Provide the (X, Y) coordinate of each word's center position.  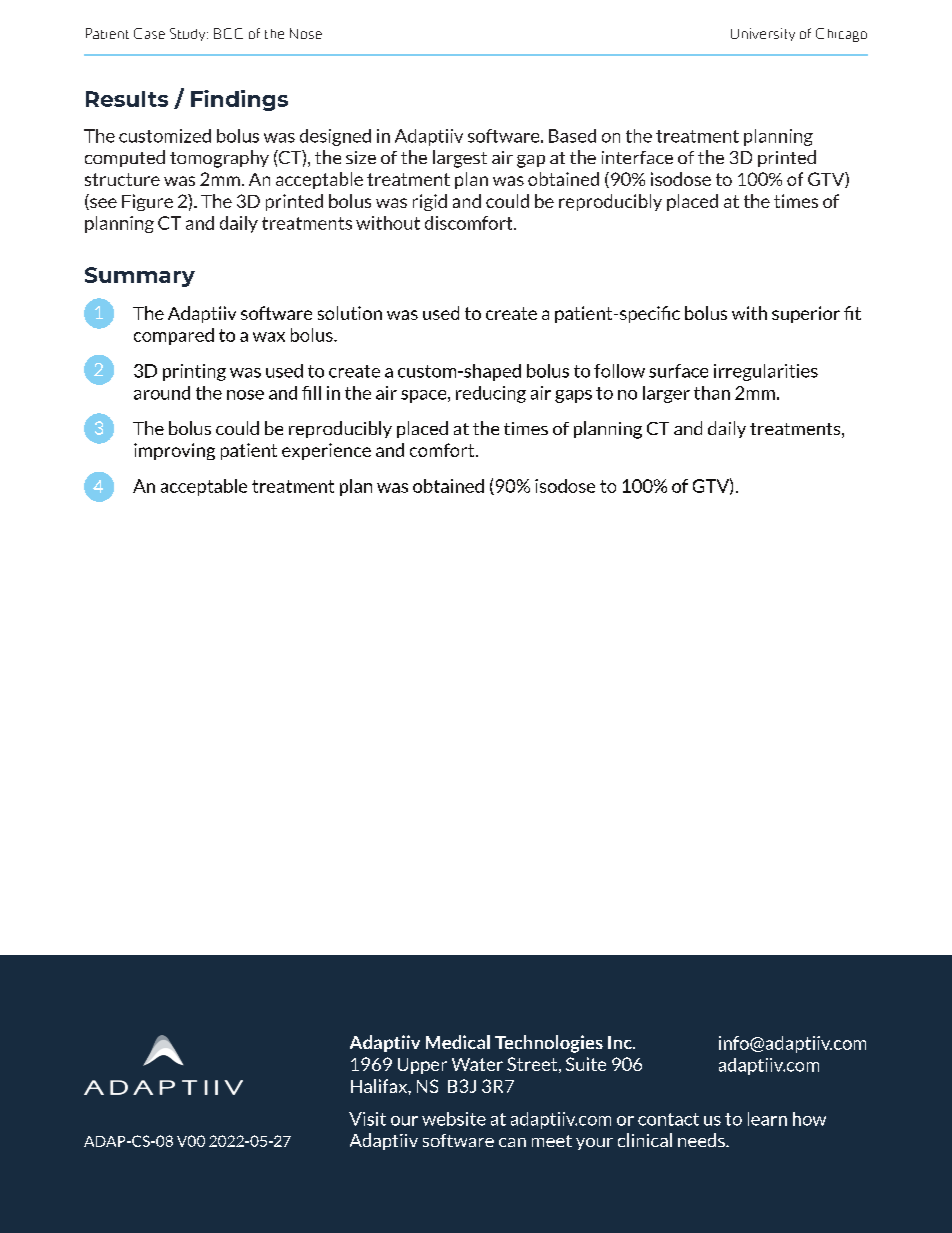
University (763, 34)
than (712, 393)
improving (174, 451)
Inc (621, 1042)
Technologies (549, 1044)
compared (174, 336)
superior (806, 314)
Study (189, 34)
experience (326, 451)
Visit (367, 1119)
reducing (491, 394)
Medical (458, 1042)
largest (460, 159)
